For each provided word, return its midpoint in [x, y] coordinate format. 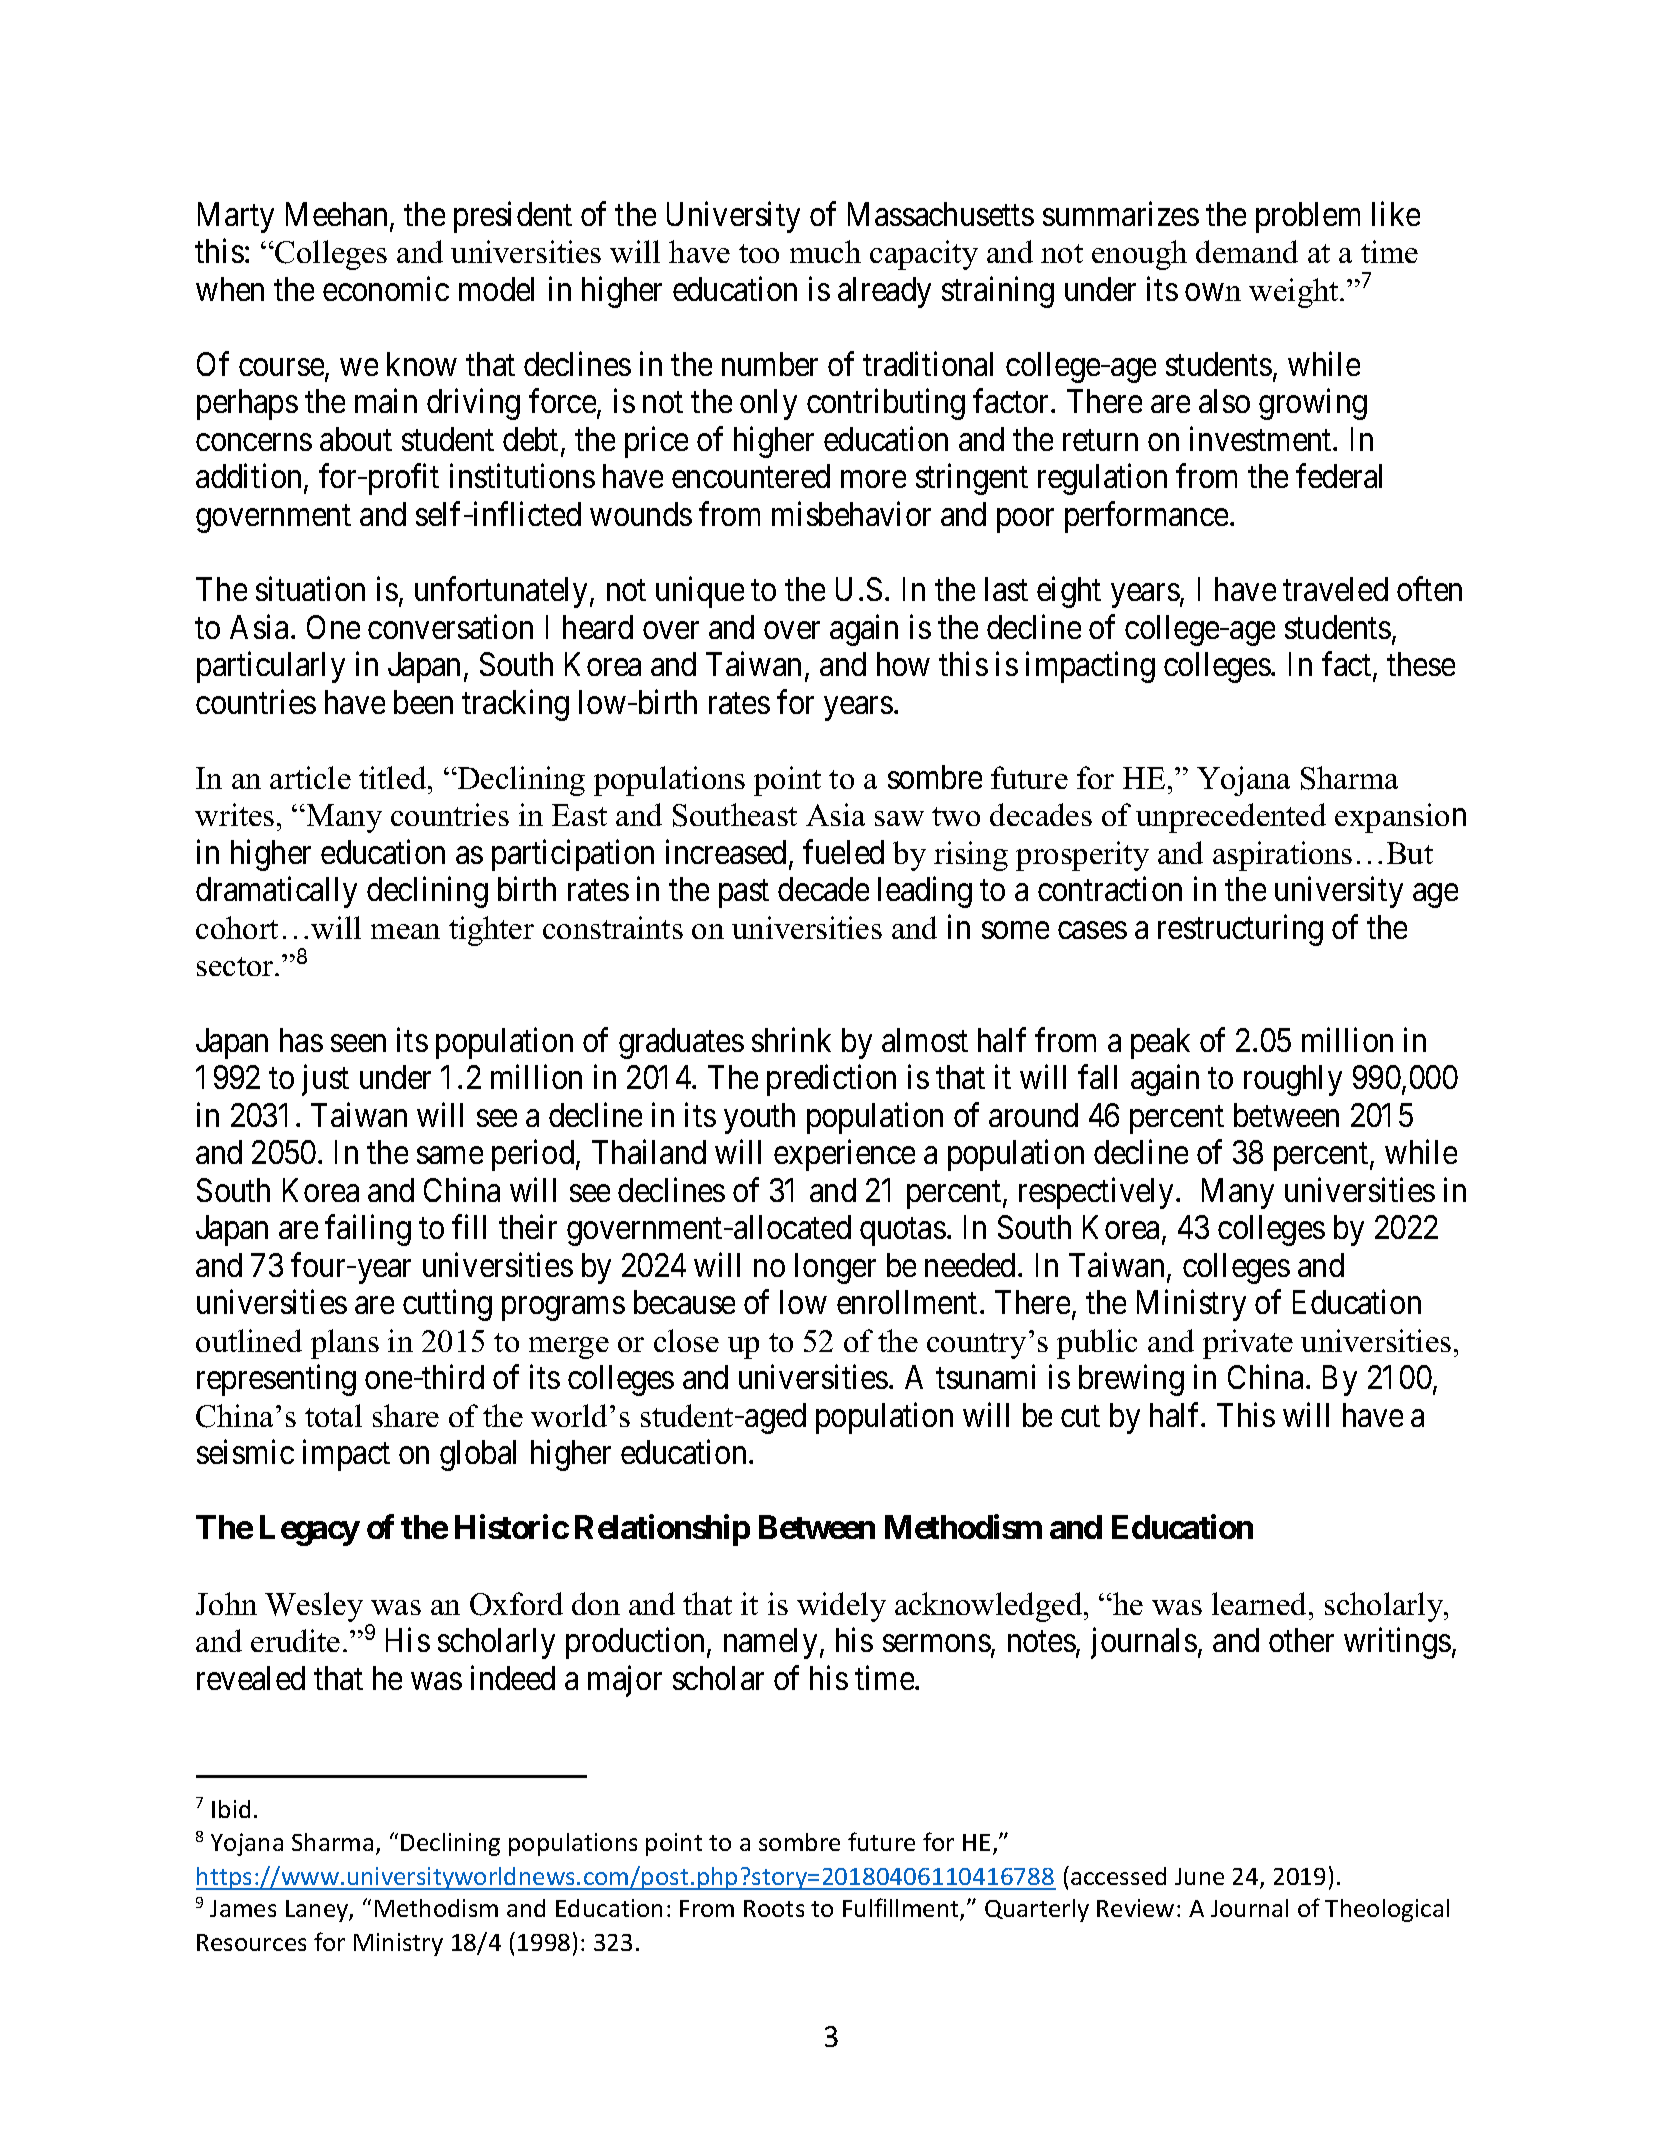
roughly [1293, 1080]
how [903, 664]
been [423, 702]
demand [1247, 251]
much [825, 251]
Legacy [310, 1530]
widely [841, 1607]
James [243, 1908]
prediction [831, 1080]
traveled [1335, 589]
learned [1261, 1603]
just [325, 1080]
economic [386, 289]
